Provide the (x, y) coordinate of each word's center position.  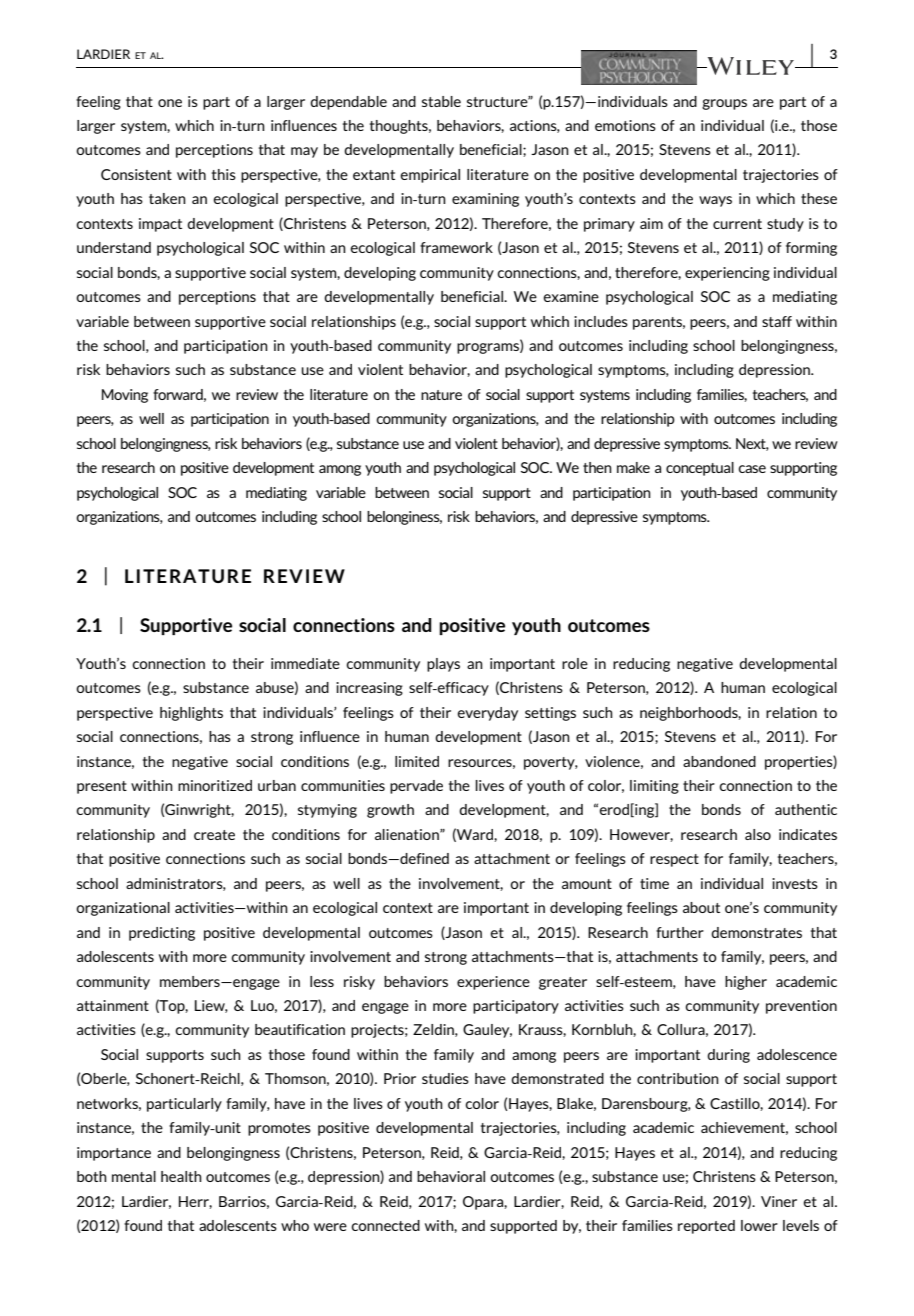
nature (441, 395)
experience (493, 983)
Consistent (136, 174)
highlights (191, 714)
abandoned (719, 761)
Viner (779, 1201)
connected (385, 1225)
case (752, 469)
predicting (162, 934)
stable (441, 101)
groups (724, 104)
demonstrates (756, 932)
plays (443, 665)
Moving (125, 396)
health (181, 1176)
